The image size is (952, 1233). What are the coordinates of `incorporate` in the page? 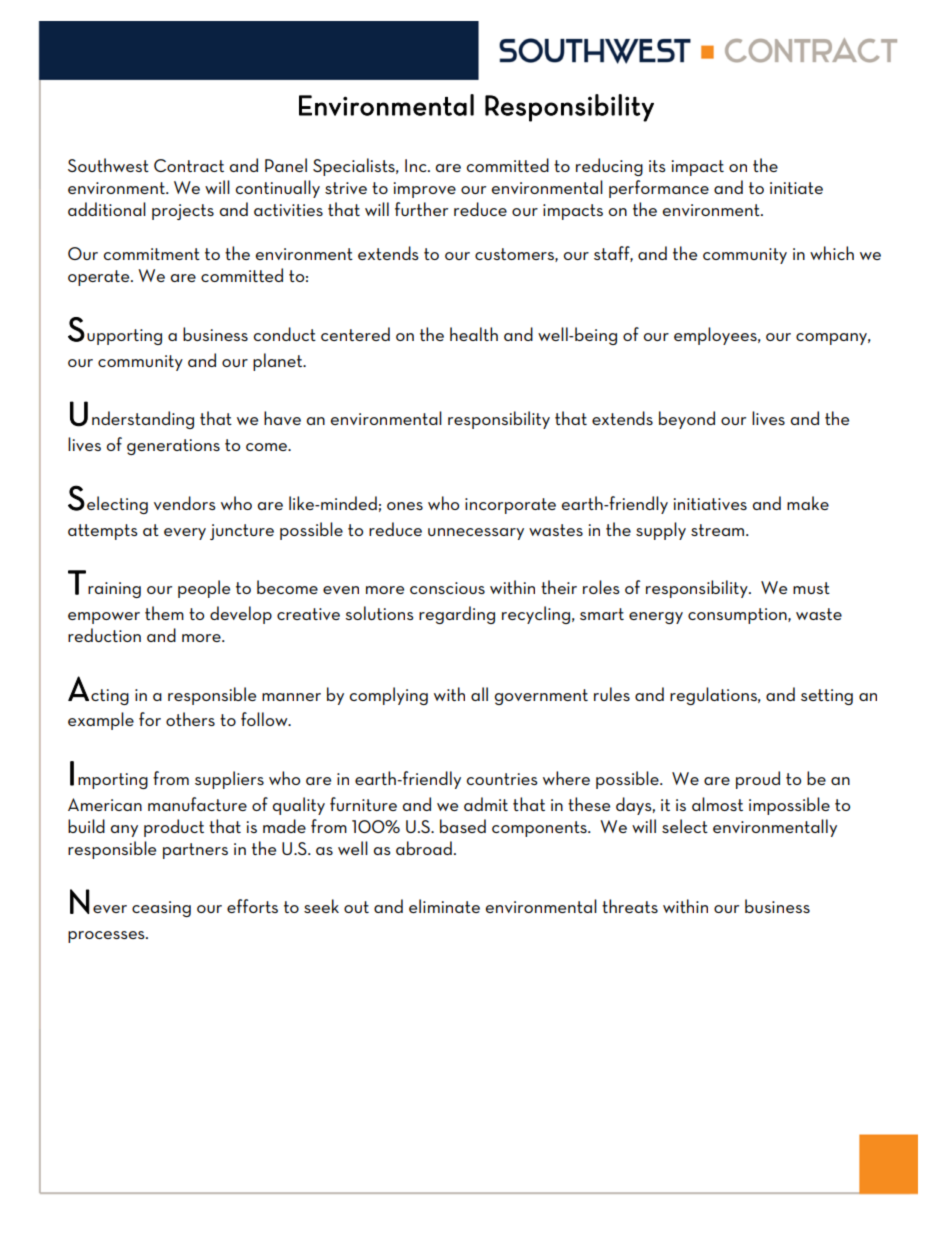 It's located at (510, 506).
